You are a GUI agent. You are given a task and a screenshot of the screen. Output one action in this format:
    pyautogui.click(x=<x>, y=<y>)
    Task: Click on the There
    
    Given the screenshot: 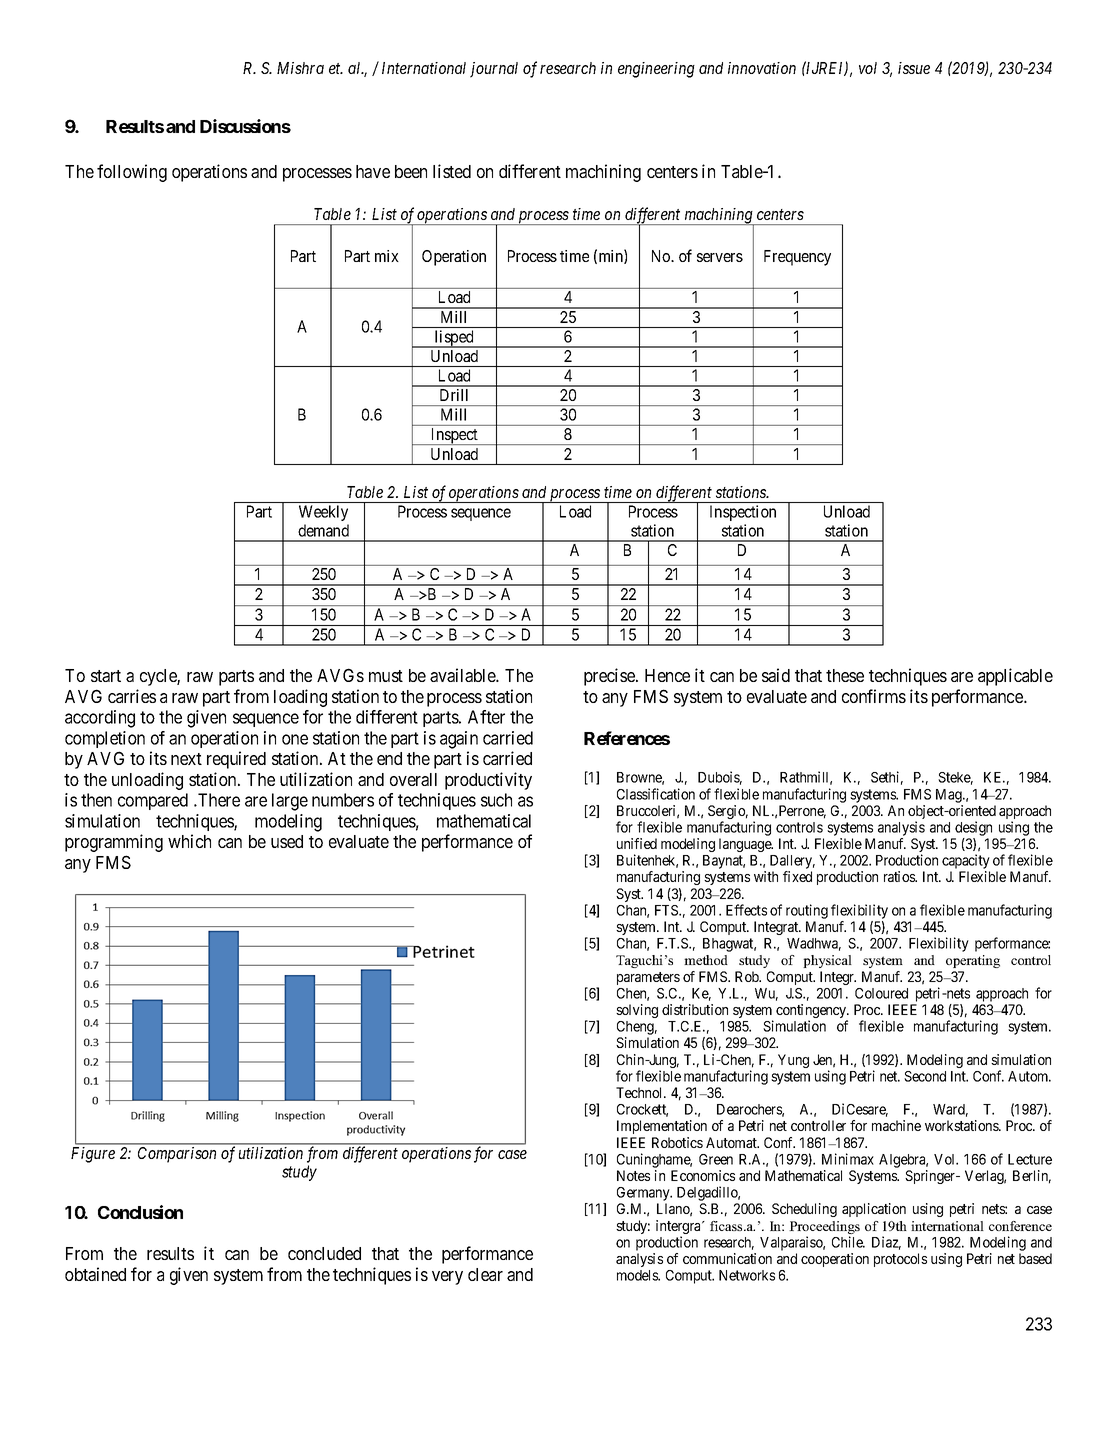 What is the action you would take?
    pyautogui.click(x=218, y=800)
